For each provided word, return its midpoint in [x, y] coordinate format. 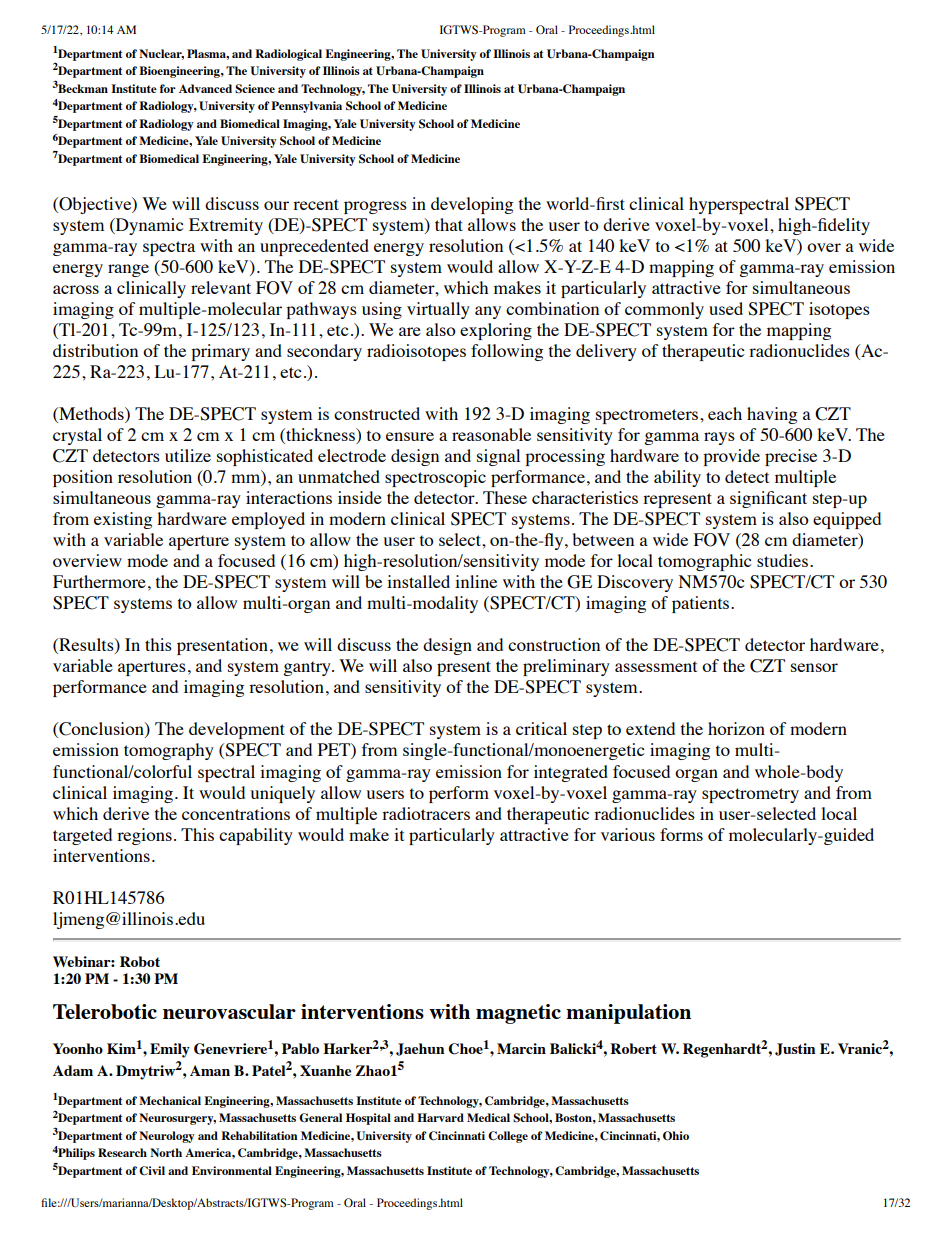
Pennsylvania [306, 107]
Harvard [440, 1117]
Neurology [167, 1137]
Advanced [205, 88]
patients [702, 604]
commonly [664, 310]
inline [476, 581]
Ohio [676, 1136]
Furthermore [99, 581]
